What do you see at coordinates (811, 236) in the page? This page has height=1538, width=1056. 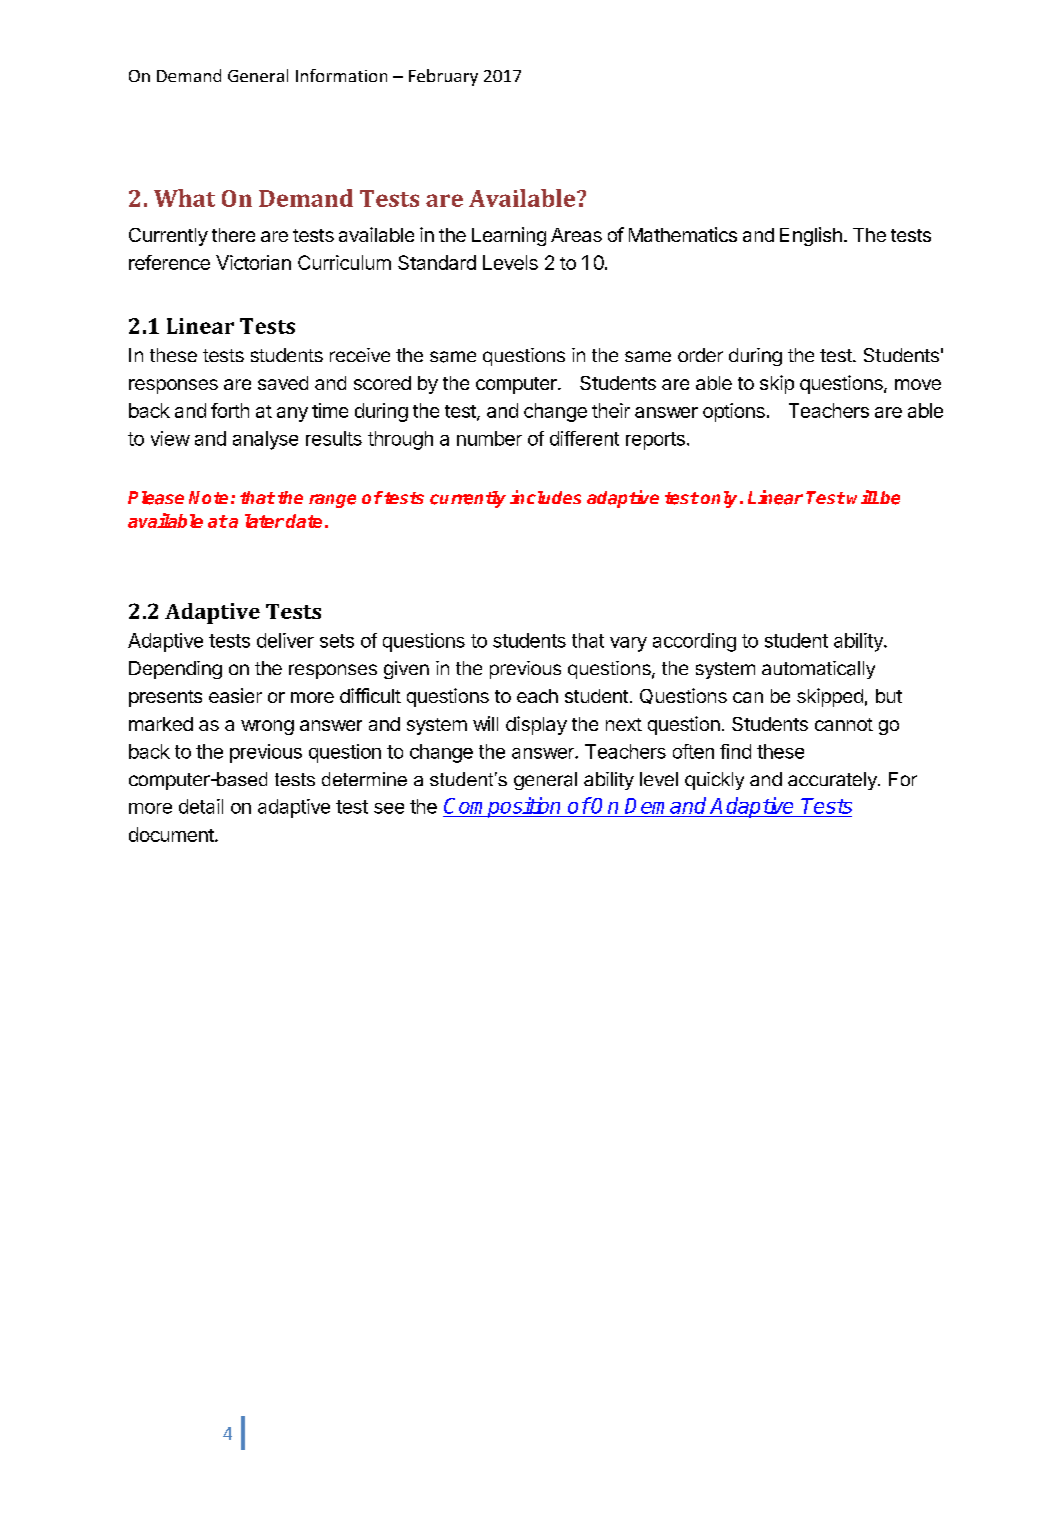 I see `English` at bounding box center [811, 236].
